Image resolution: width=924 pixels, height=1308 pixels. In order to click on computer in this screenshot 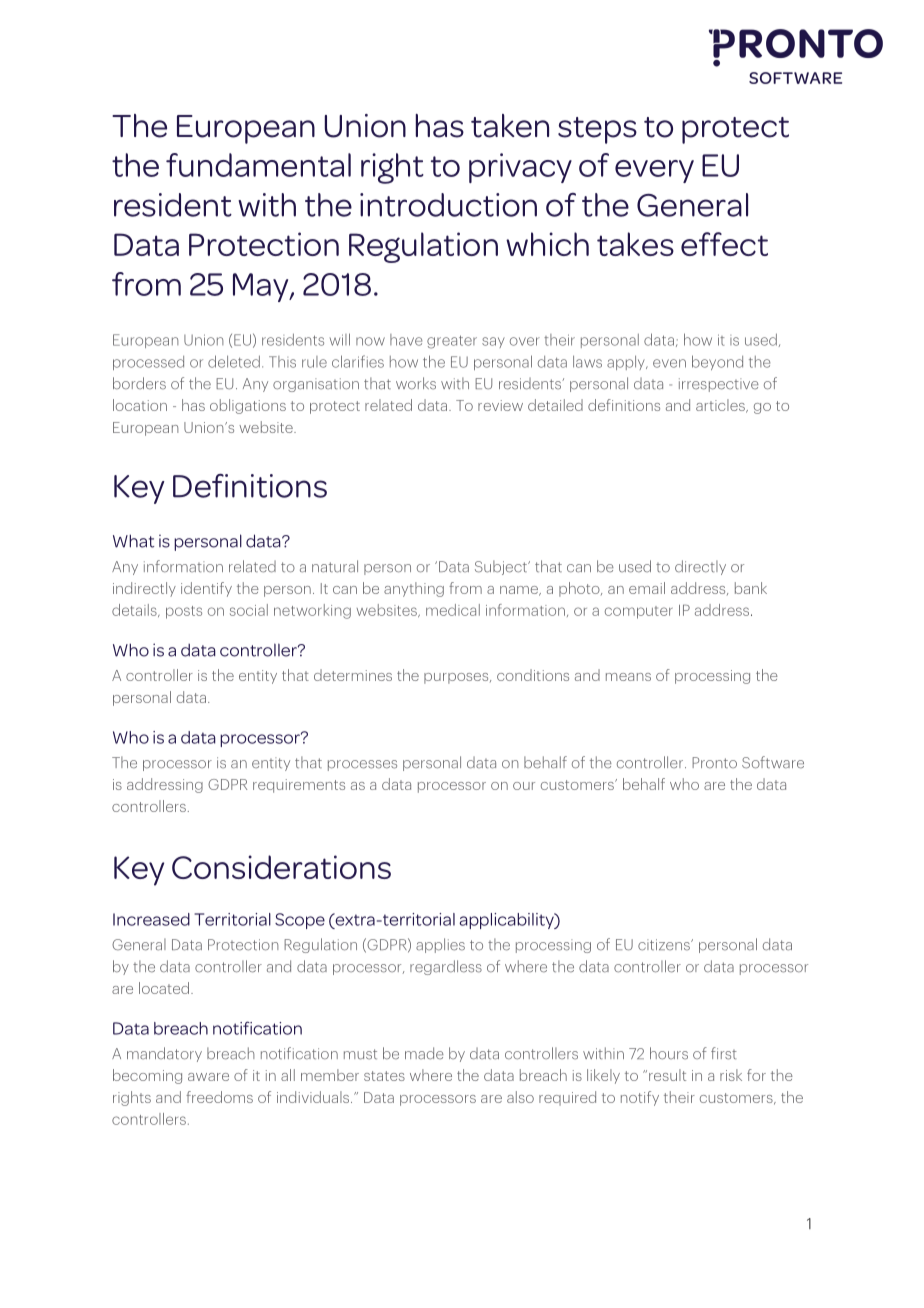, I will do `click(639, 612)`.
